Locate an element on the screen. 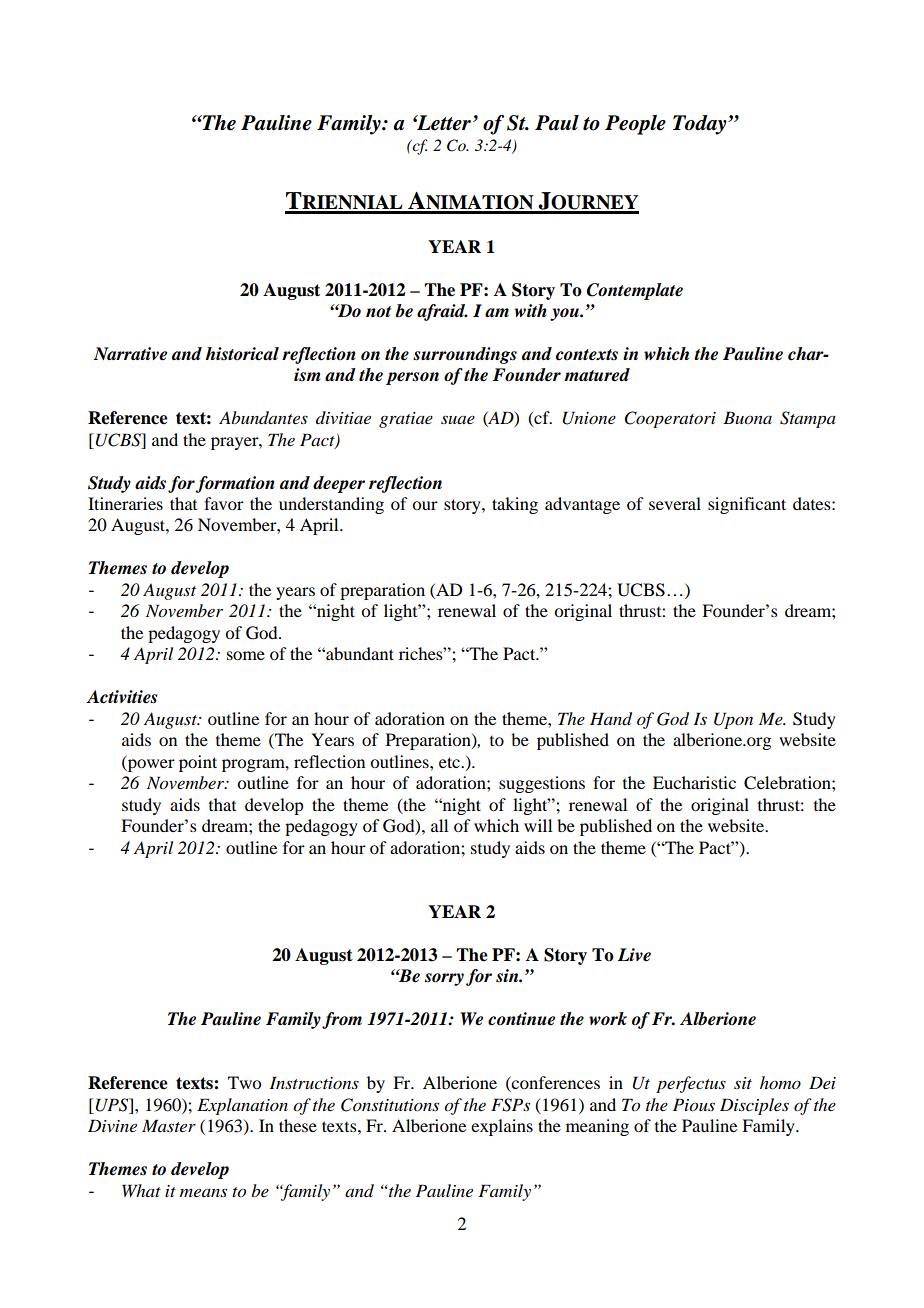 The image size is (924, 1308). means is located at coordinates (203, 1192).
